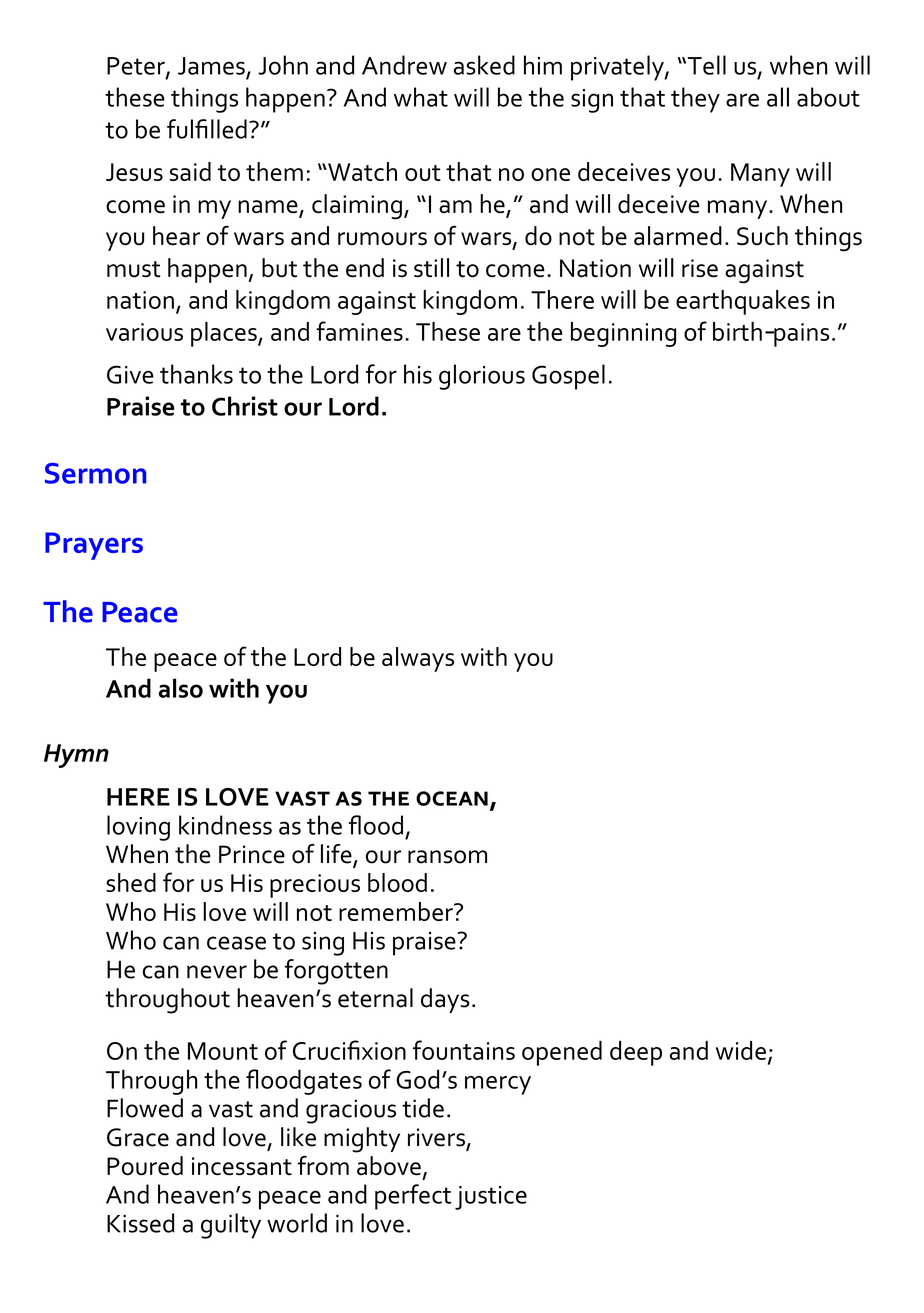  What do you see at coordinates (418, 659) in the screenshot?
I see `always` at bounding box center [418, 659].
